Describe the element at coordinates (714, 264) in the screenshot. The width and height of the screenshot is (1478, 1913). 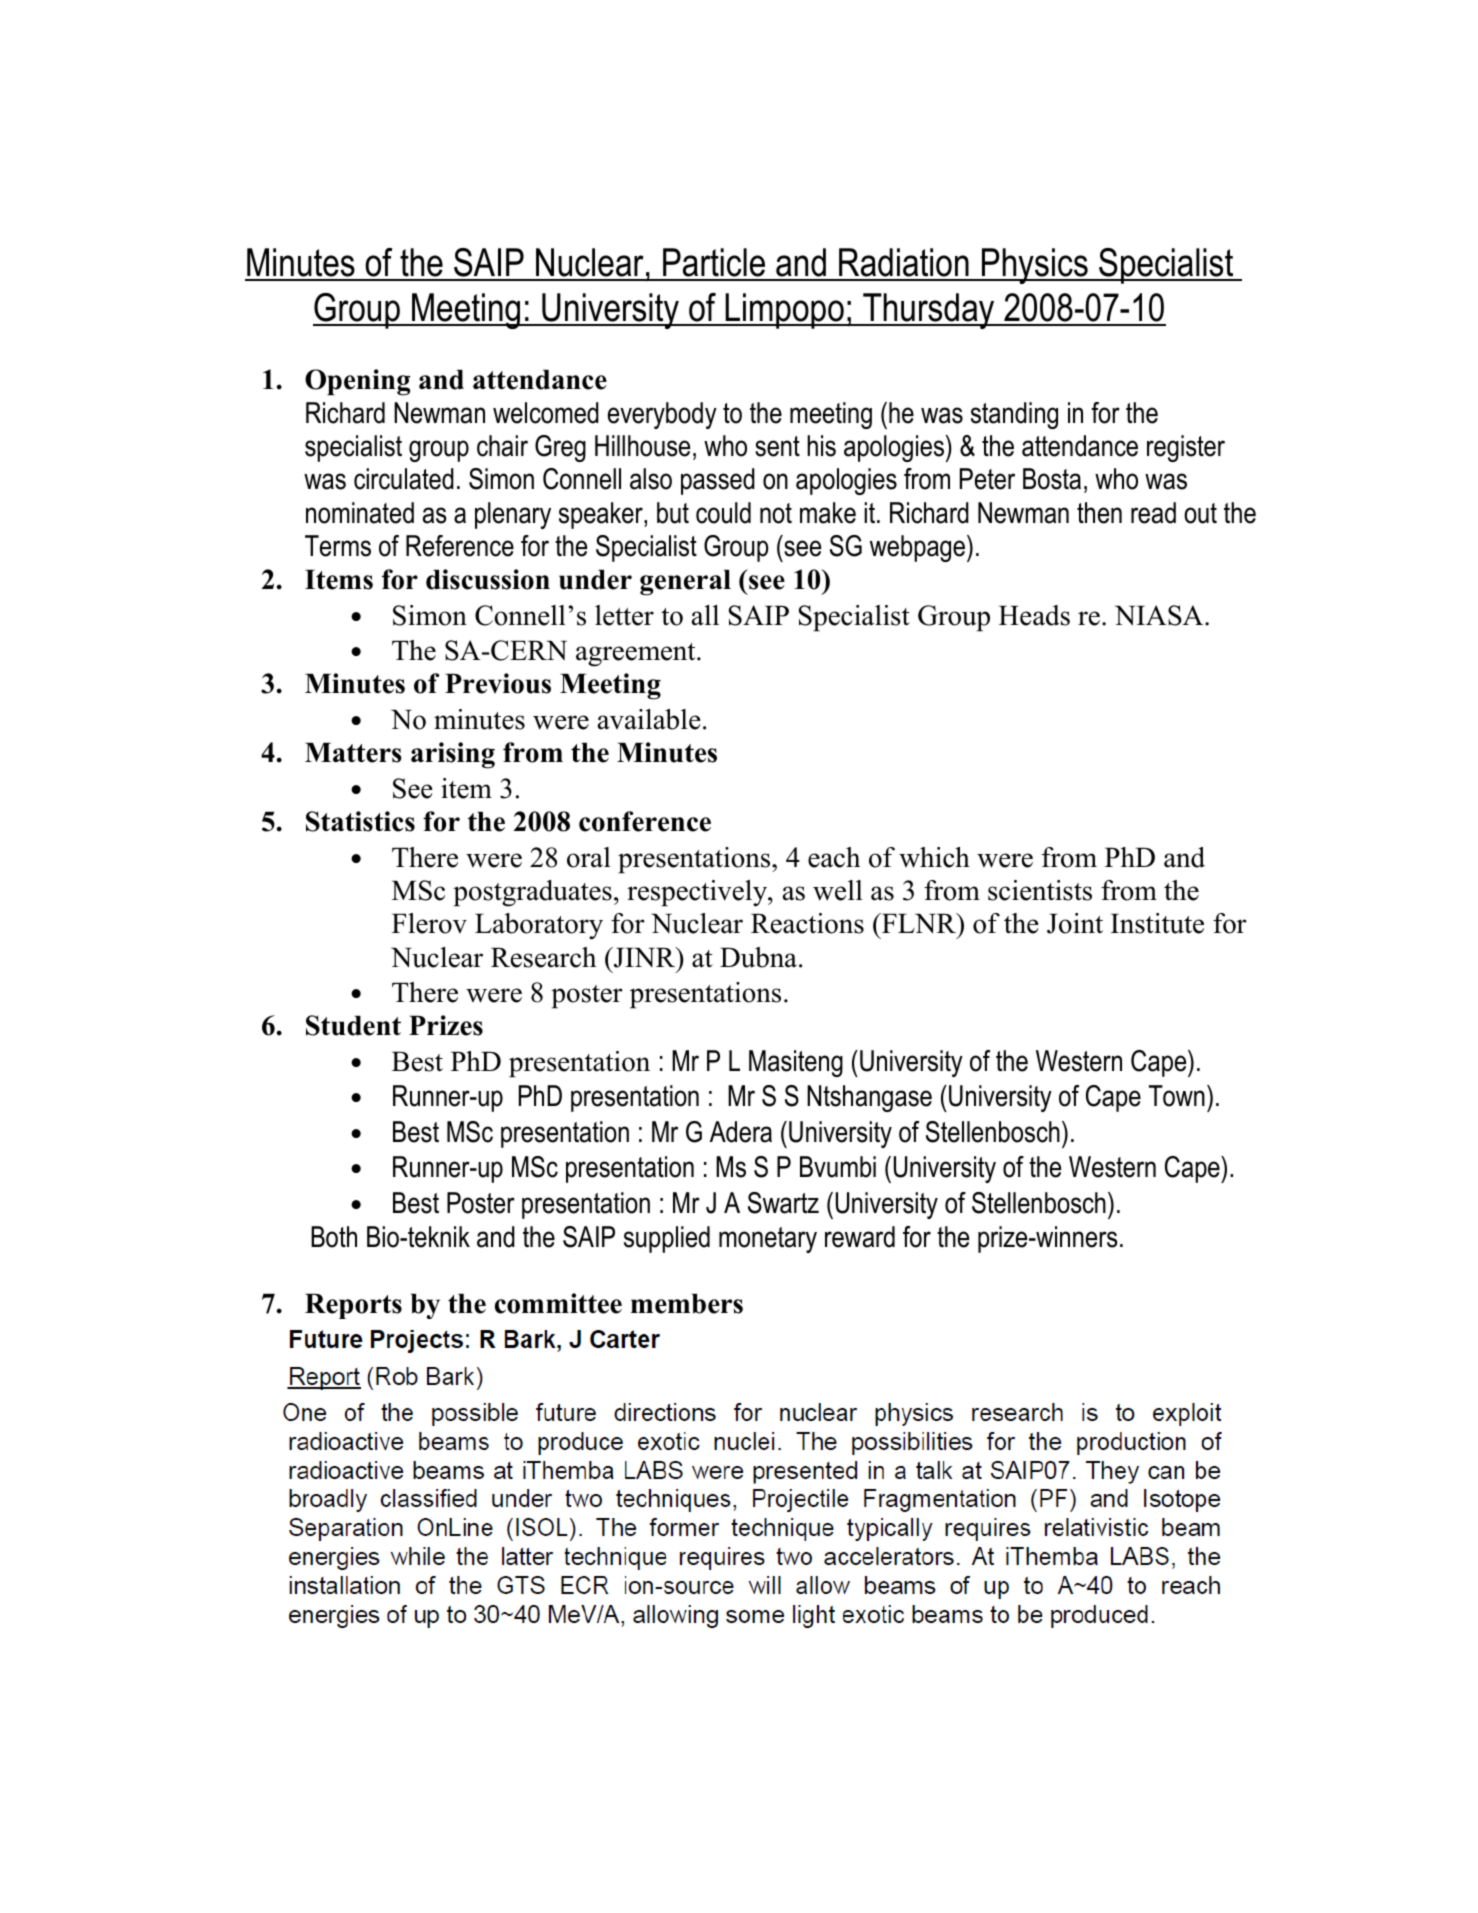
I see `Particle` at that location.
